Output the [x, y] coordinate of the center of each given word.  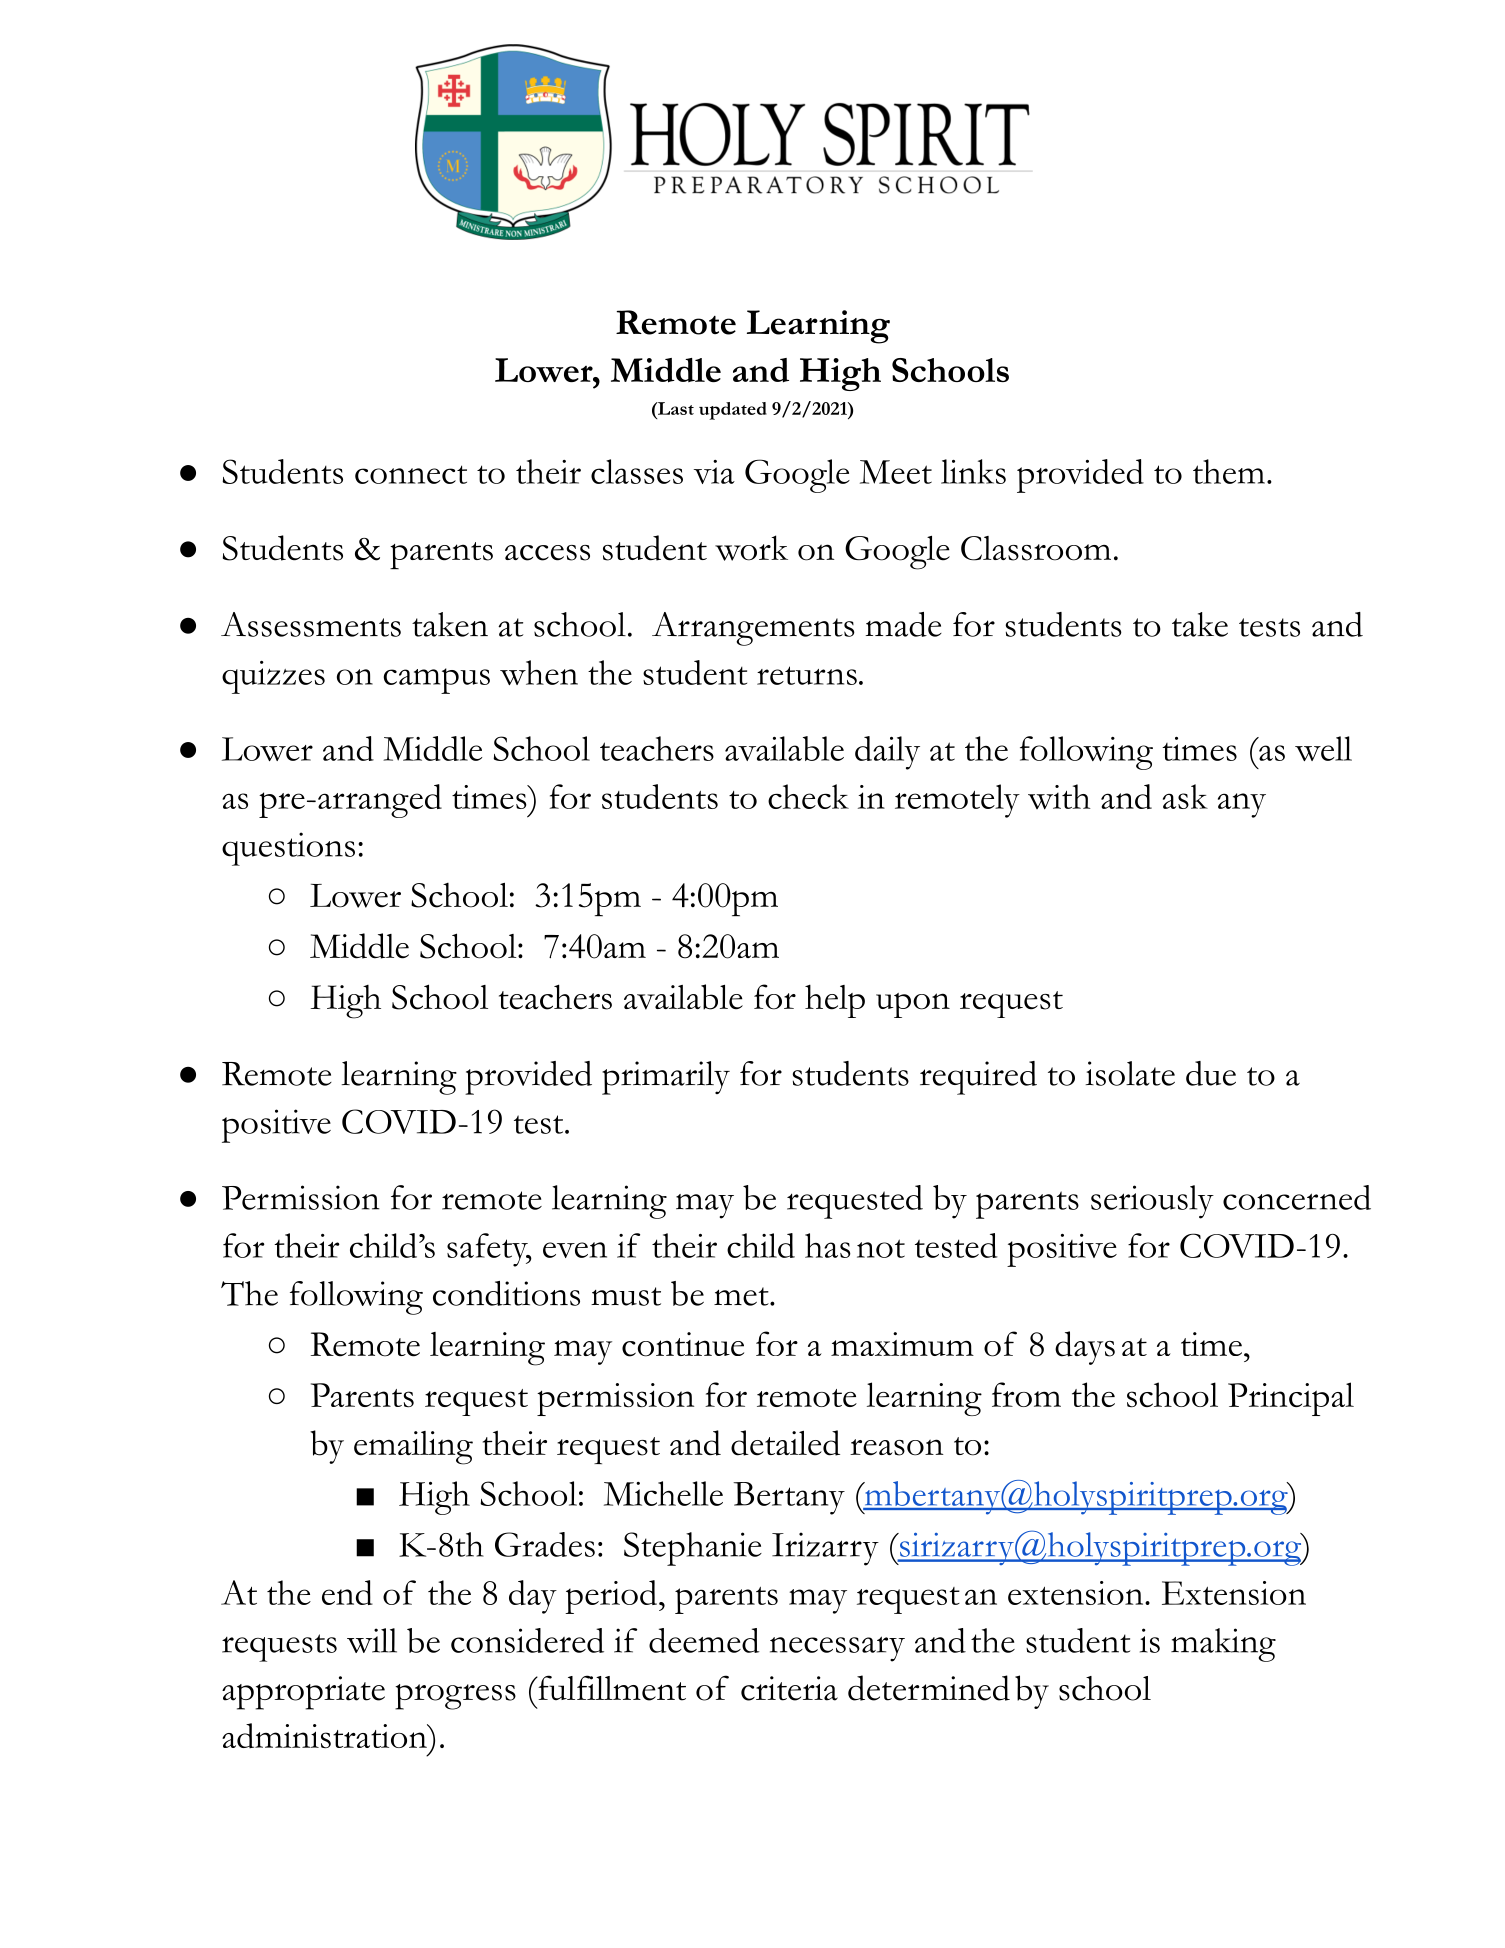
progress [455, 1697]
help [835, 1001]
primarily [666, 1078]
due [1211, 1073]
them [1229, 471]
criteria [789, 1688]
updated [733, 411]
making [1223, 1645]
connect [411, 474]
